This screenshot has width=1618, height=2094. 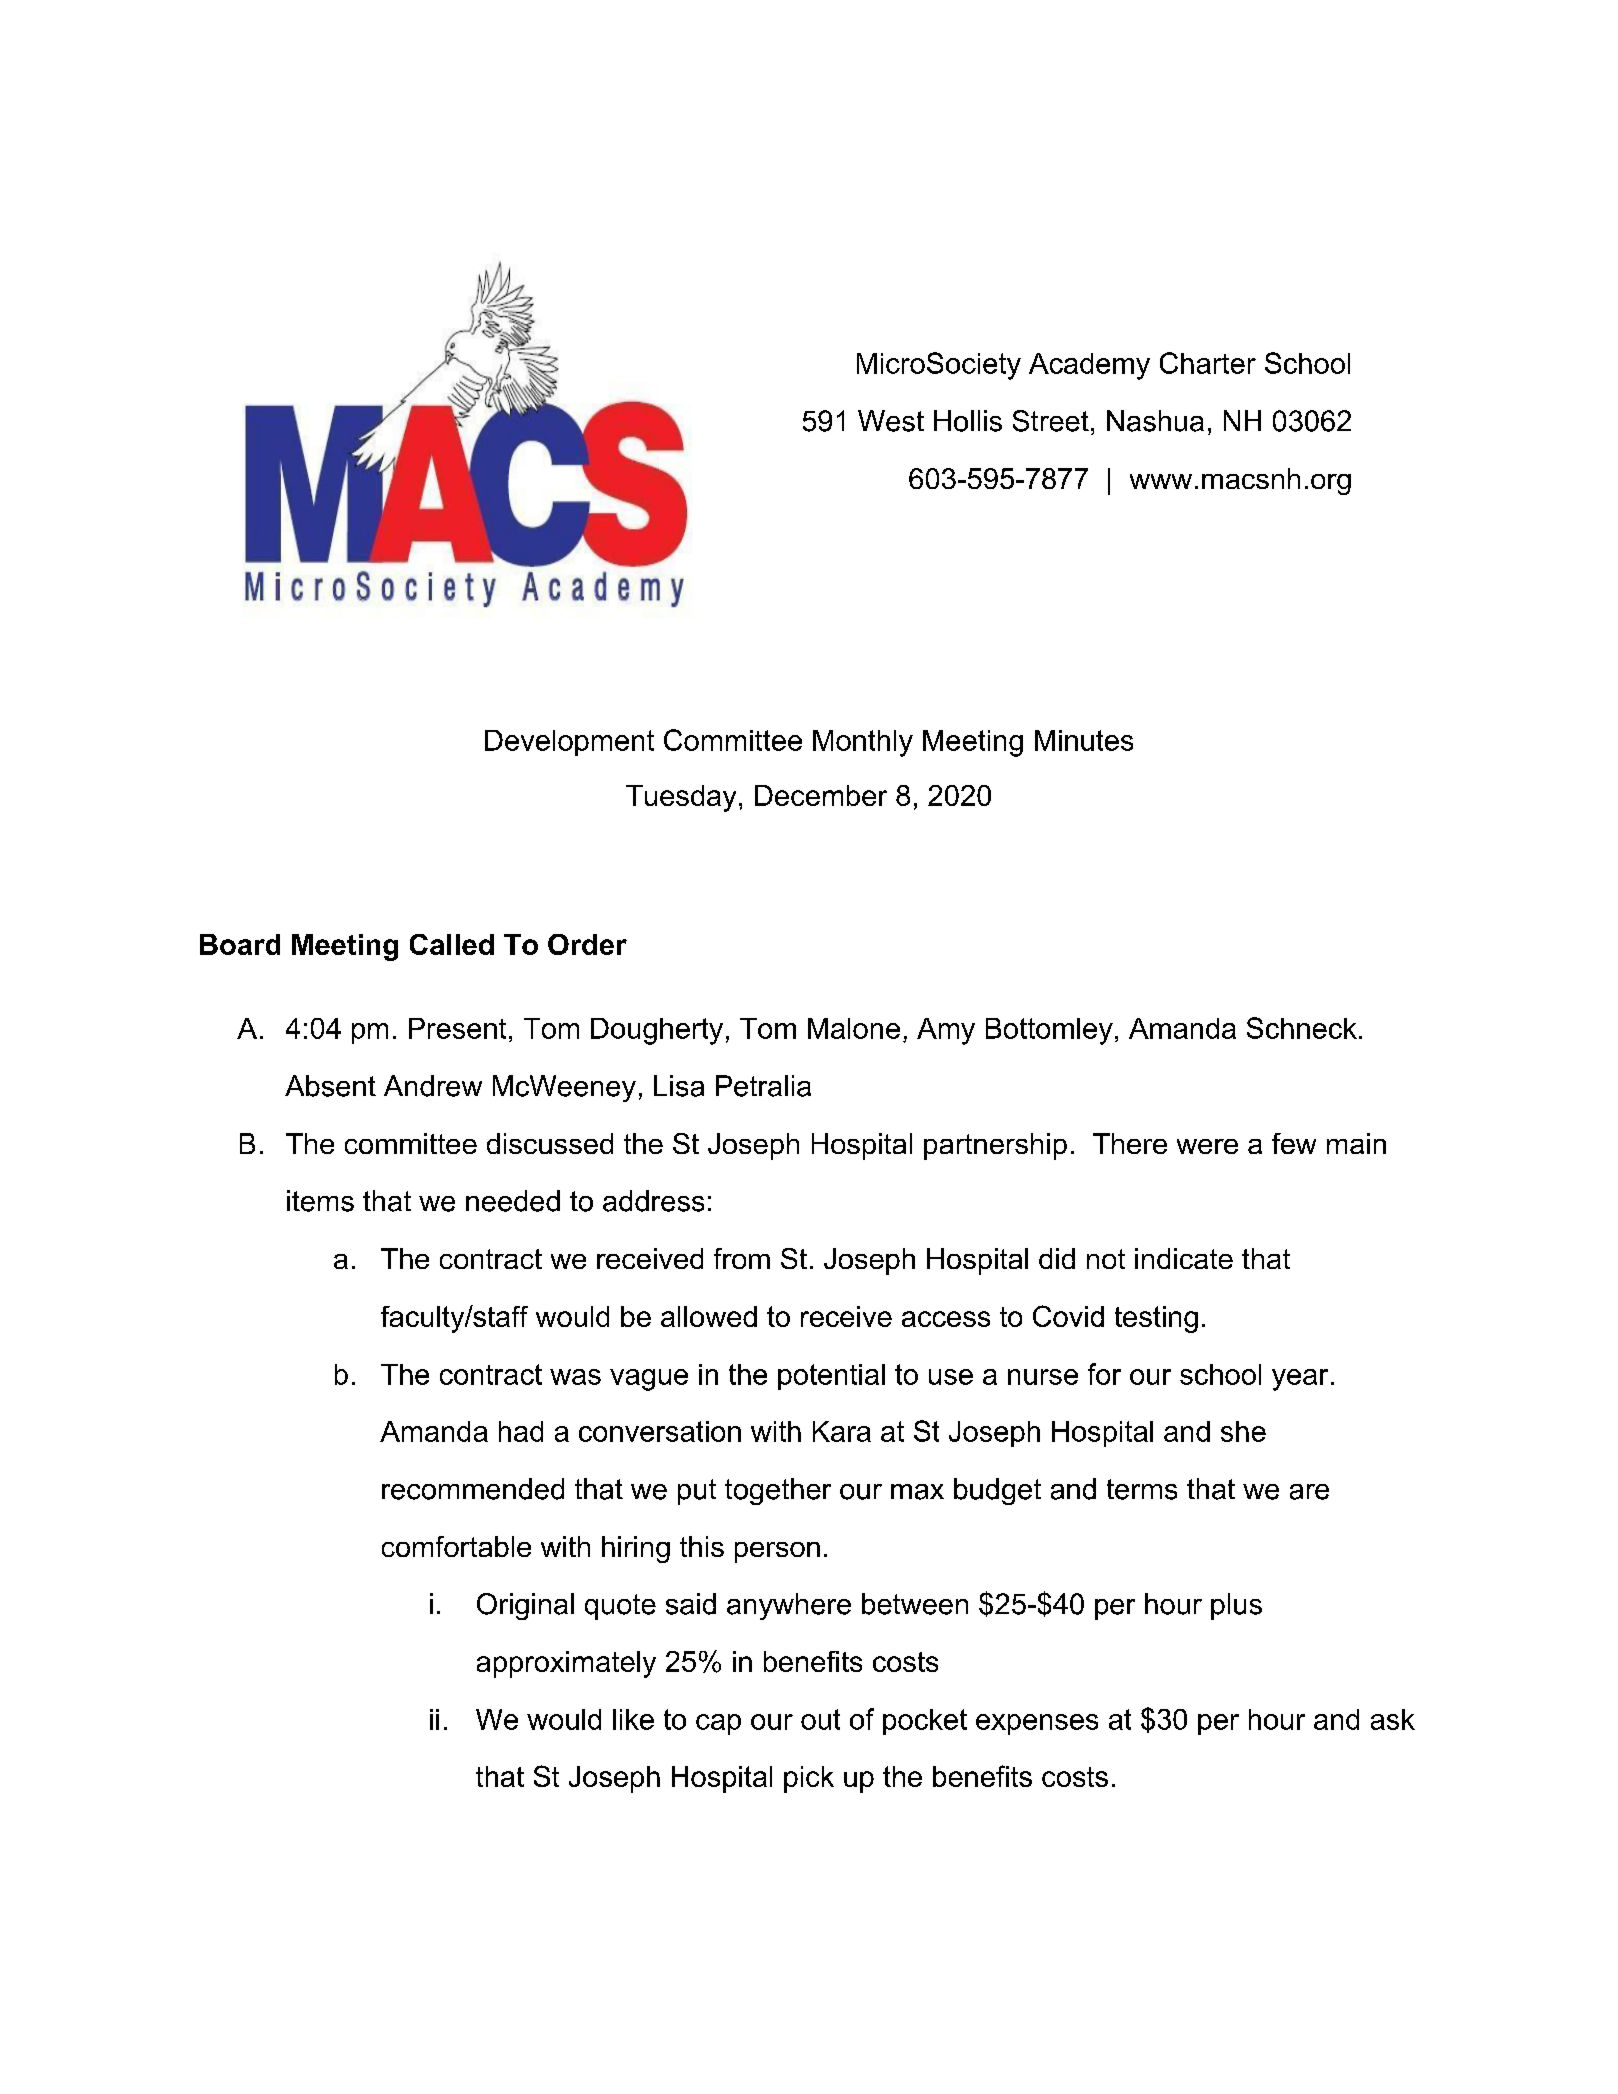 I want to click on potential, so click(x=831, y=1377).
